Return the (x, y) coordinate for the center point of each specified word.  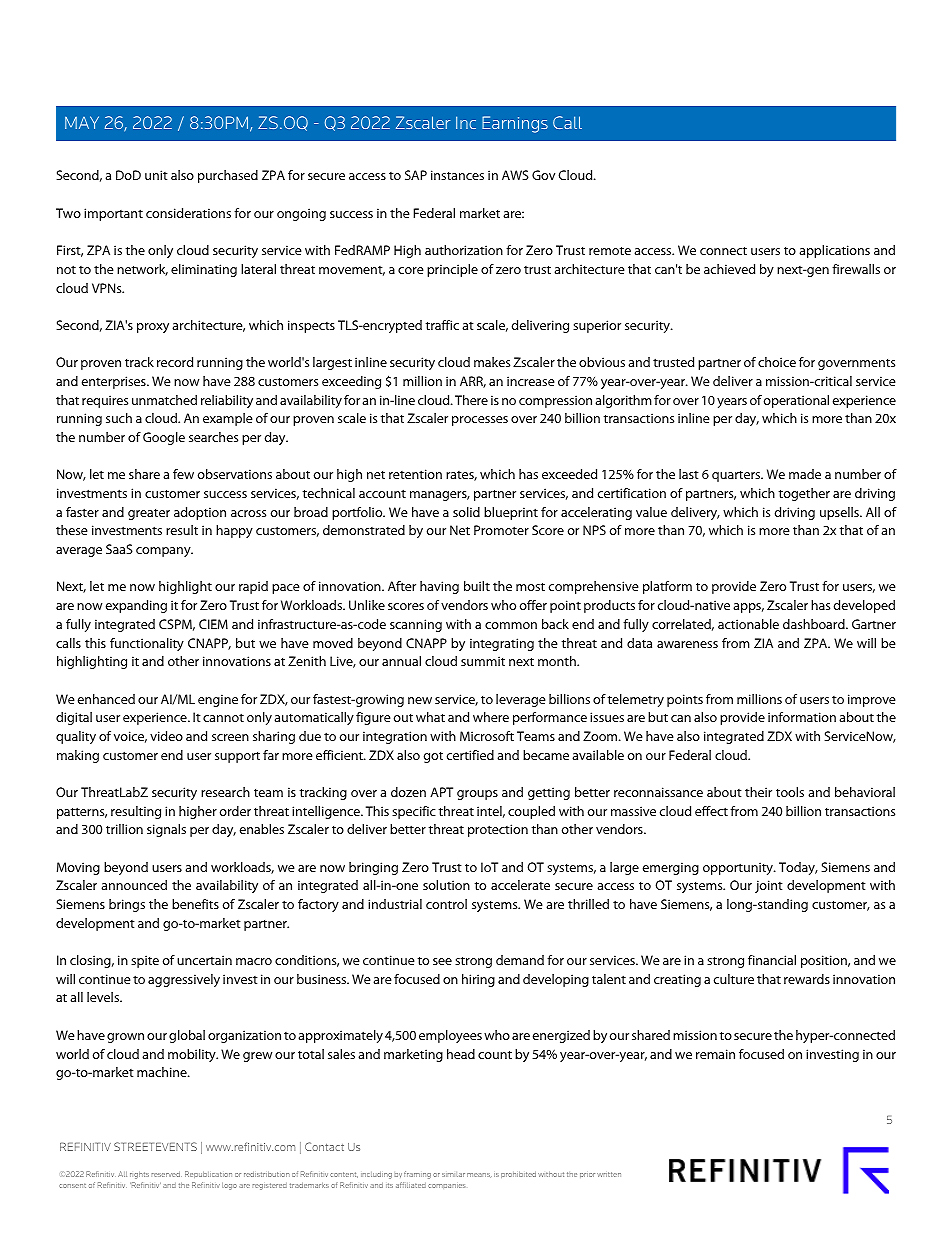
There (471, 400)
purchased (228, 176)
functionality (147, 644)
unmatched (164, 400)
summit (483, 661)
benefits (195, 904)
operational (796, 401)
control (446, 904)
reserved (166, 1174)
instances (457, 175)
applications (834, 251)
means (479, 1175)
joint (769, 886)
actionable (748, 624)
